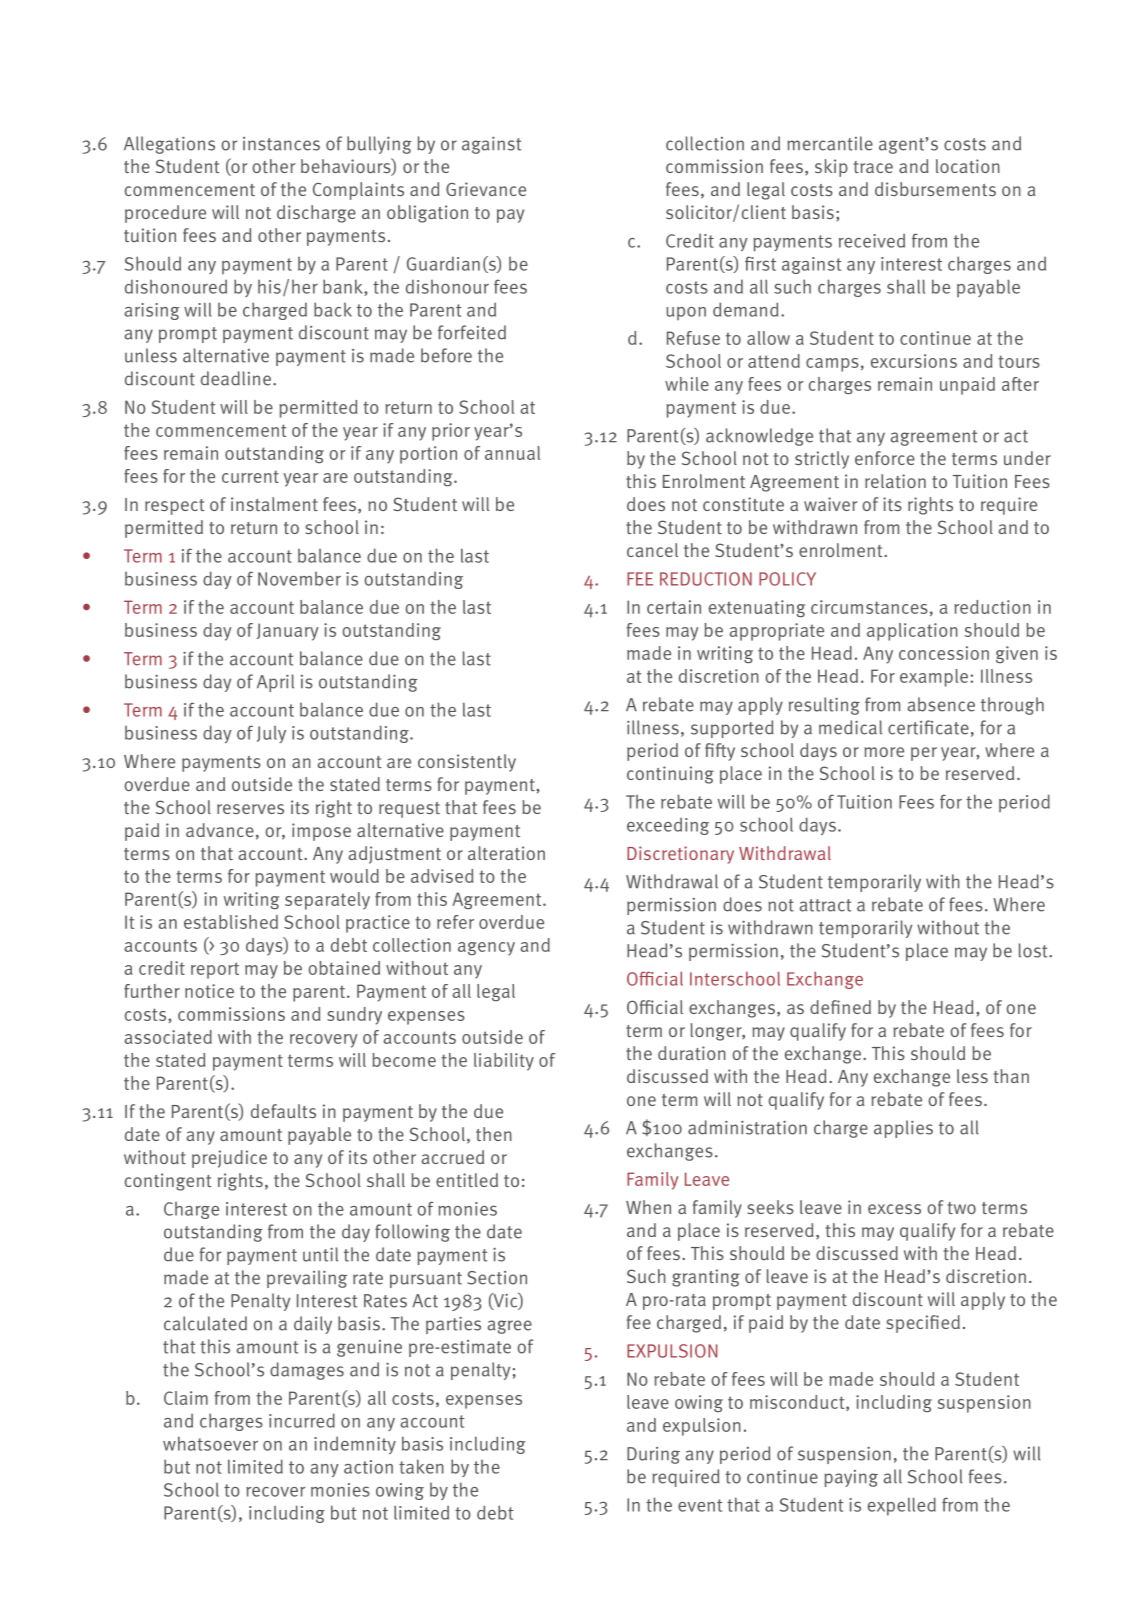 This screenshot has height=1612, width=1140. What do you see at coordinates (653, 1455) in the screenshot?
I see `During` at bounding box center [653, 1455].
